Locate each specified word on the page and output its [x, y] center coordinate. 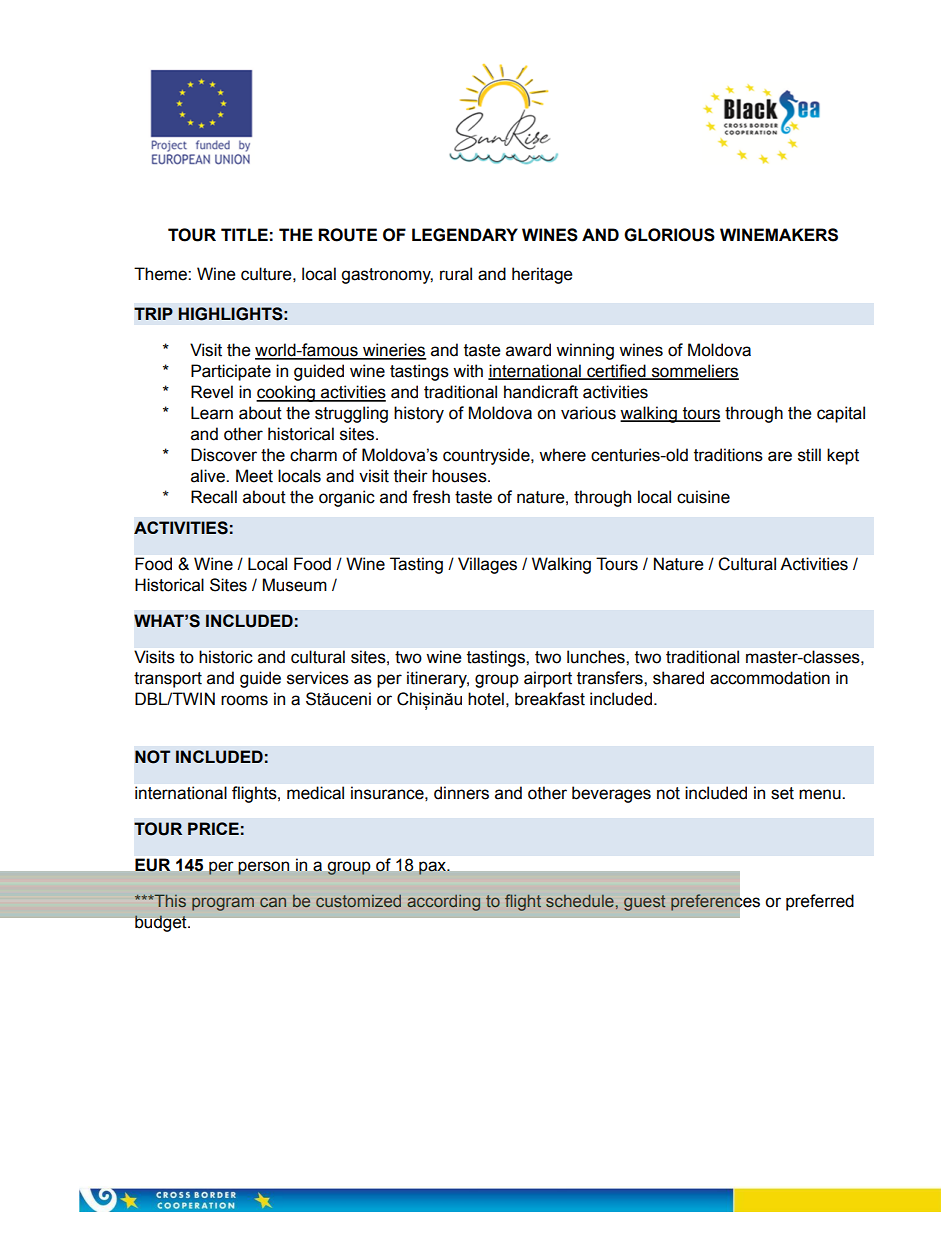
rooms [244, 700]
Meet [254, 476]
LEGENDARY [465, 235]
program [223, 904]
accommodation [770, 678]
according [443, 903]
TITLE [244, 234]
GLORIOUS [669, 235]
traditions [728, 455]
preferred [820, 902]
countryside [487, 456]
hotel [486, 699]
